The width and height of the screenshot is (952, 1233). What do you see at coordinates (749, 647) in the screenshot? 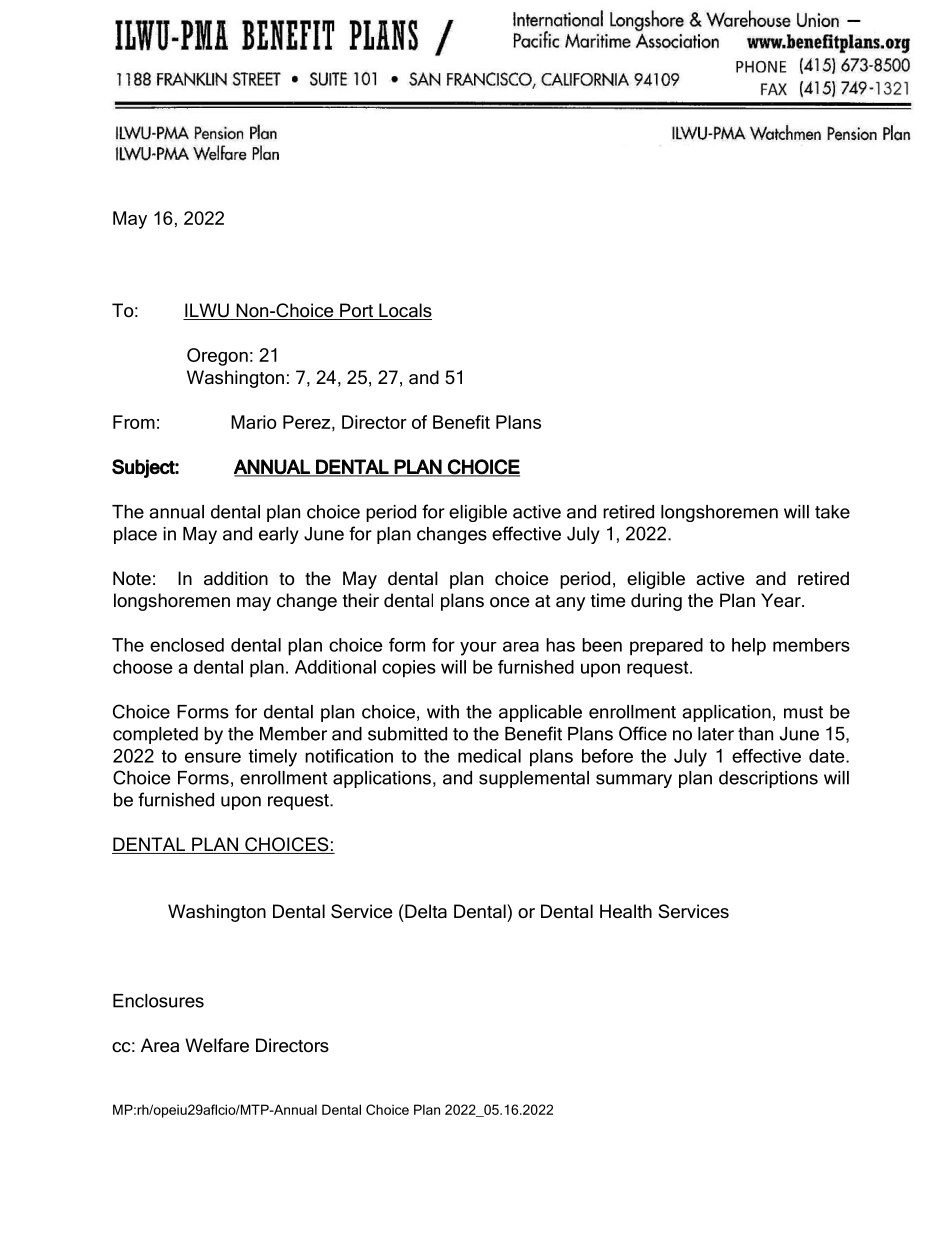
I see `help` at bounding box center [749, 647].
